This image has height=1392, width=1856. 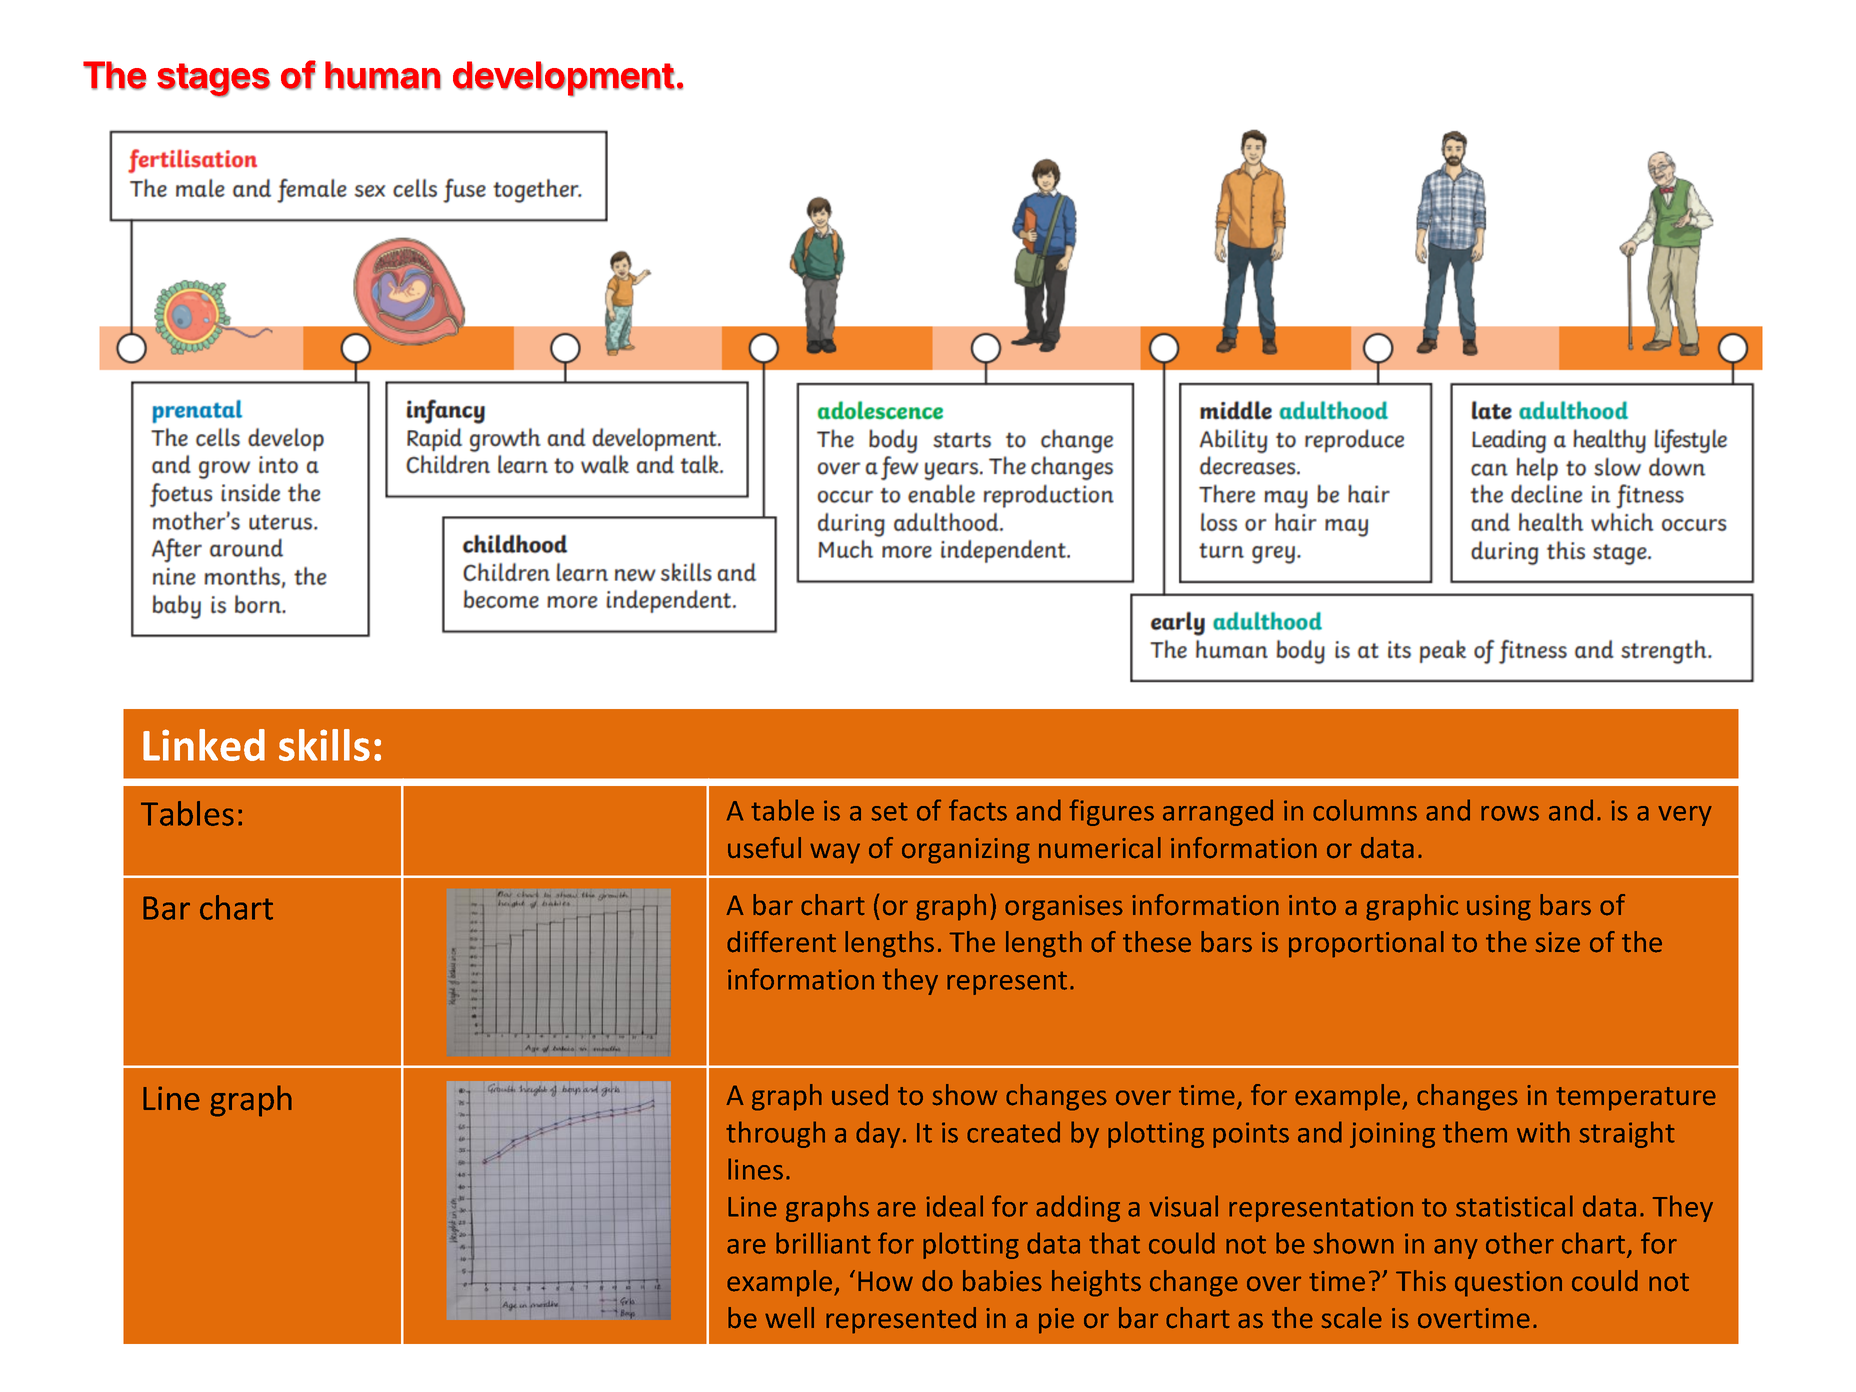 I want to click on well, so click(x=789, y=1318).
